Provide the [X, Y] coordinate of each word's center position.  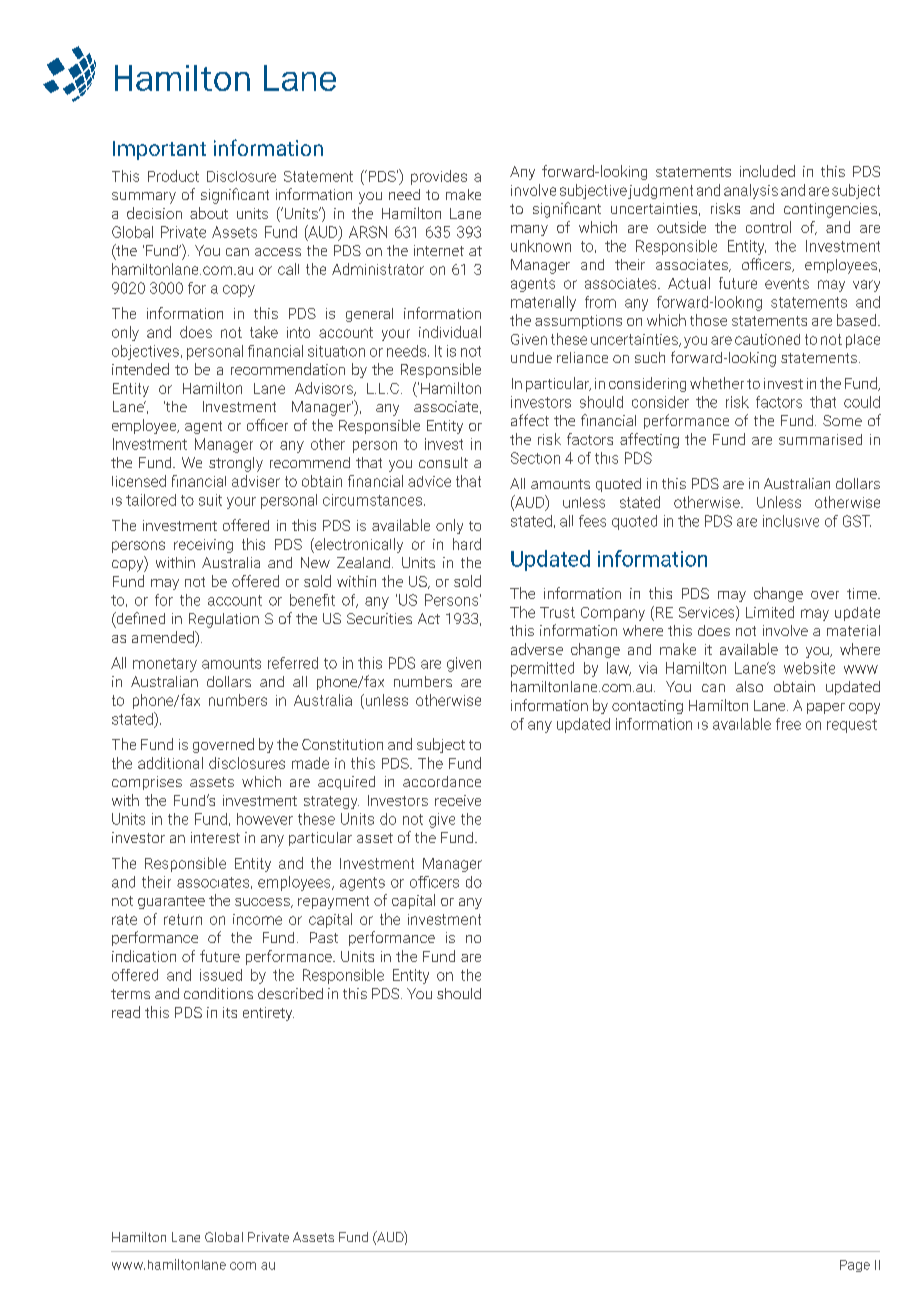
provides [439, 177]
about [209, 213]
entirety [268, 1014]
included [767, 171]
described [290, 993]
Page [855, 1266]
